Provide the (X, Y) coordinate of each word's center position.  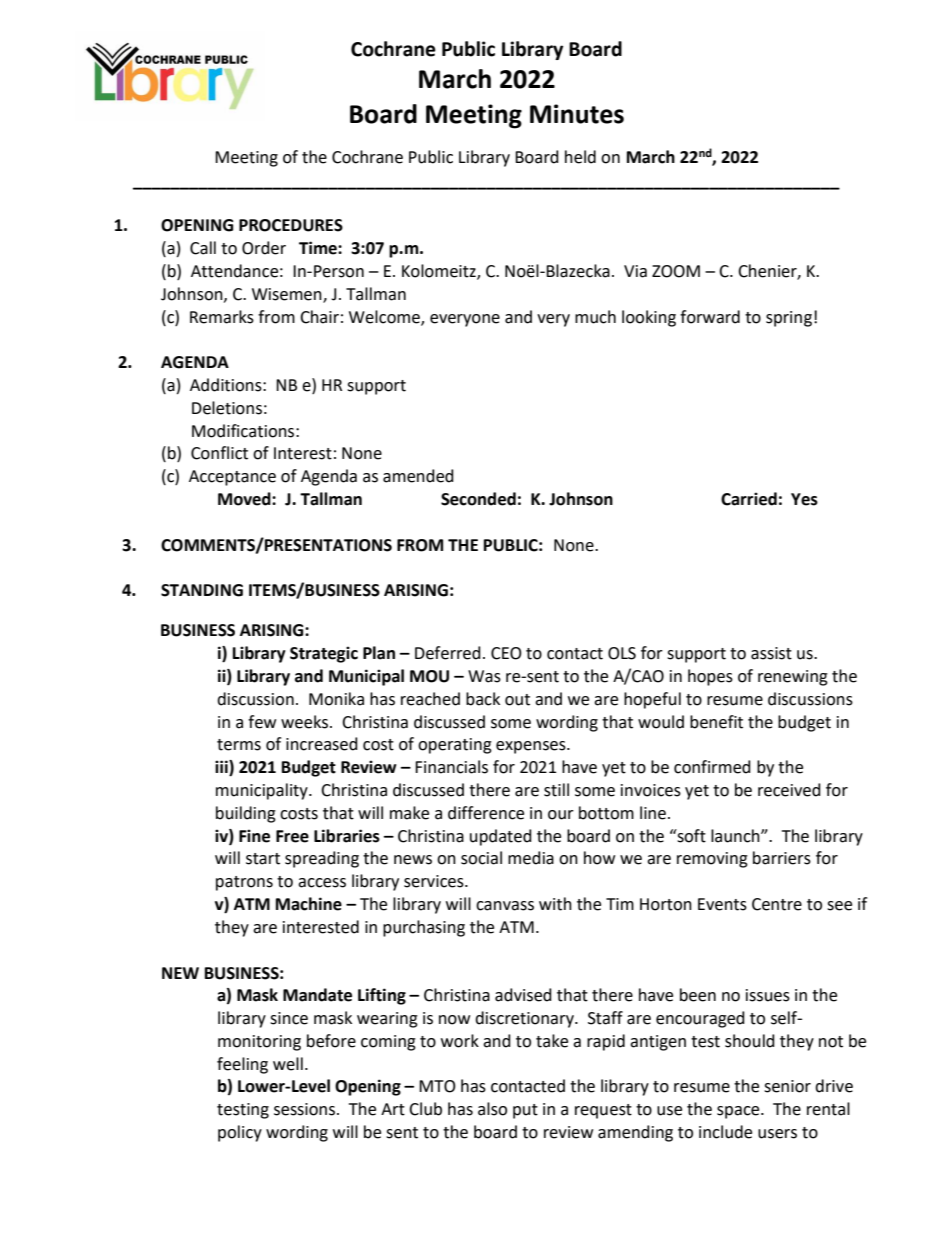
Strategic (324, 654)
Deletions (227, 408)
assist (771, 653)
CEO (506, 653)
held (580, 157)
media (531, 858)
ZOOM (676, 271)
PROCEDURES (291, 225)
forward (710, 317)
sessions (304, 1109)
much (595, 317)
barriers (782, 858)
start (263, 859)
